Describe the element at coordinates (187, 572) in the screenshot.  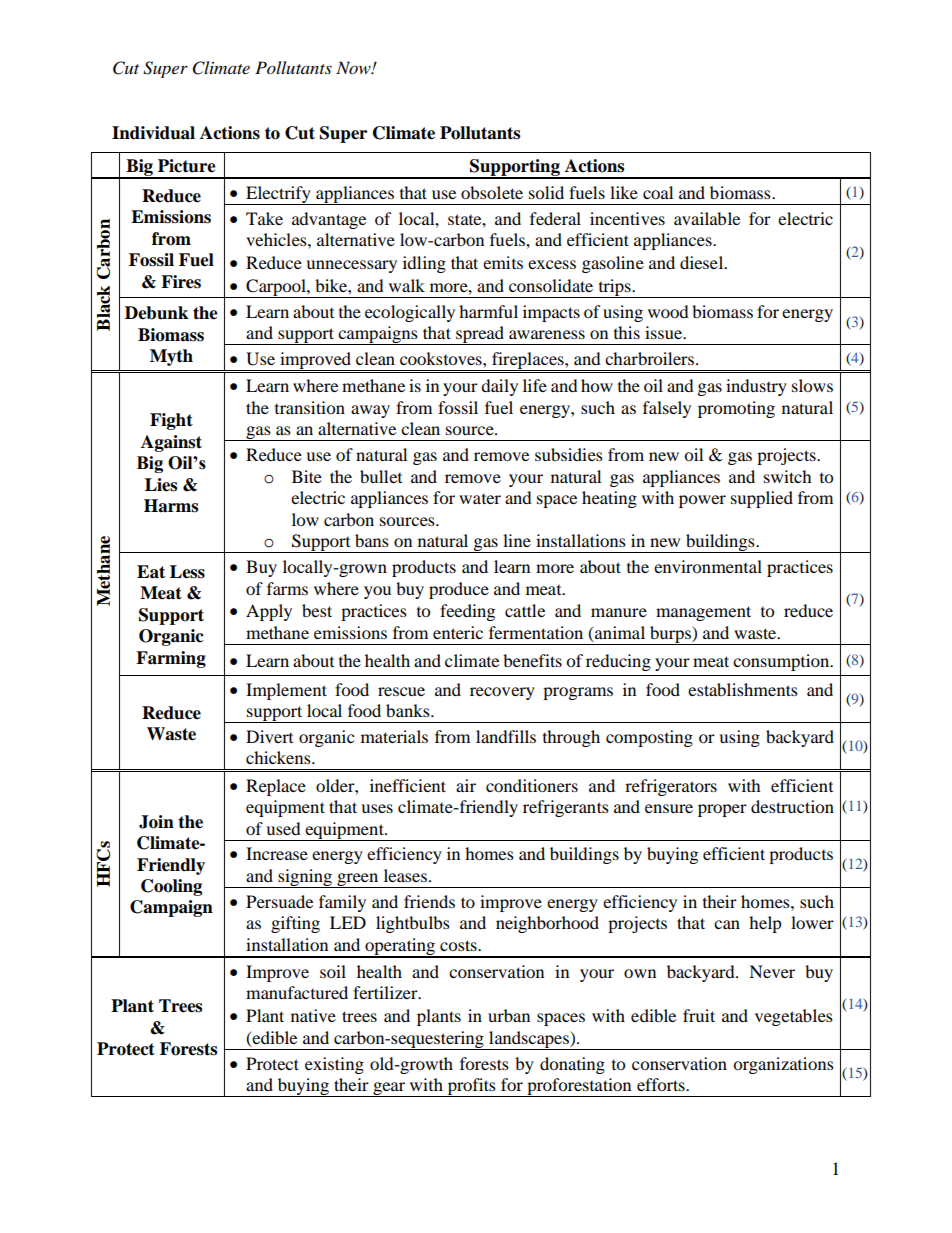
I see `Less` at that location.
